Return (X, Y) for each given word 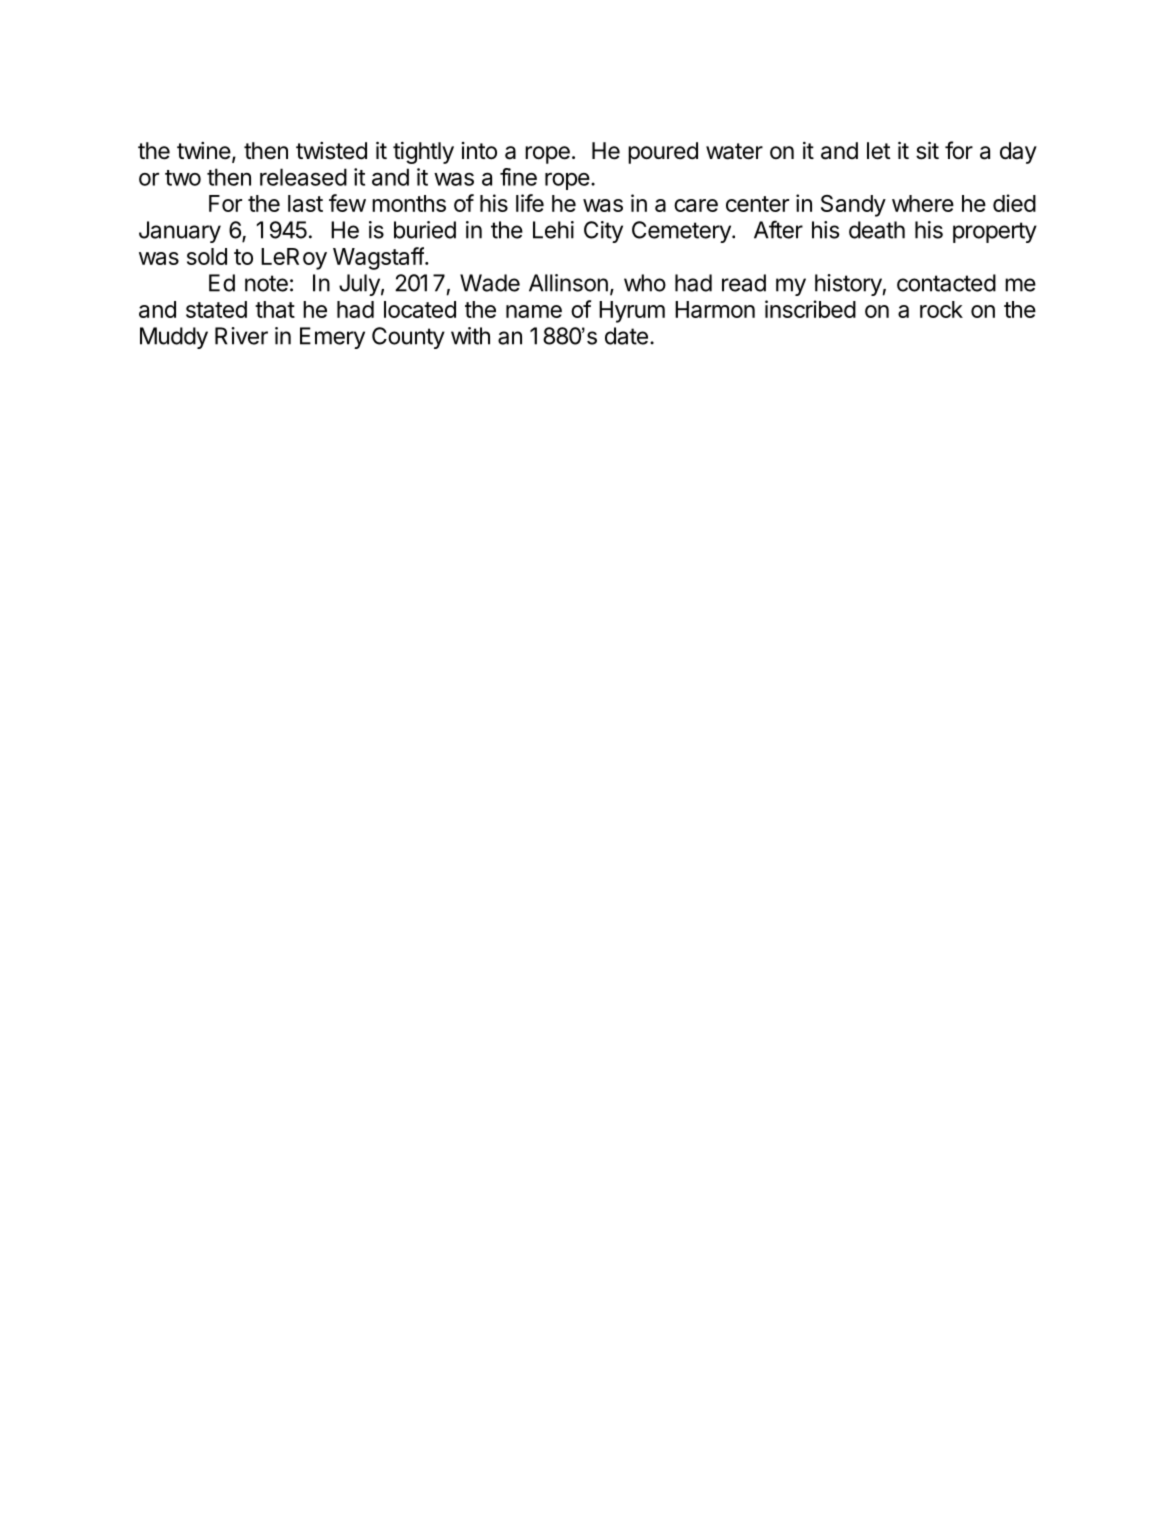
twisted (331, 151)
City (603, 232)
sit (927, 150)
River (241, 336)
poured (663, 153)
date (626, 336)
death (877, 230)
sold (207, 256)
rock (941, 309)
